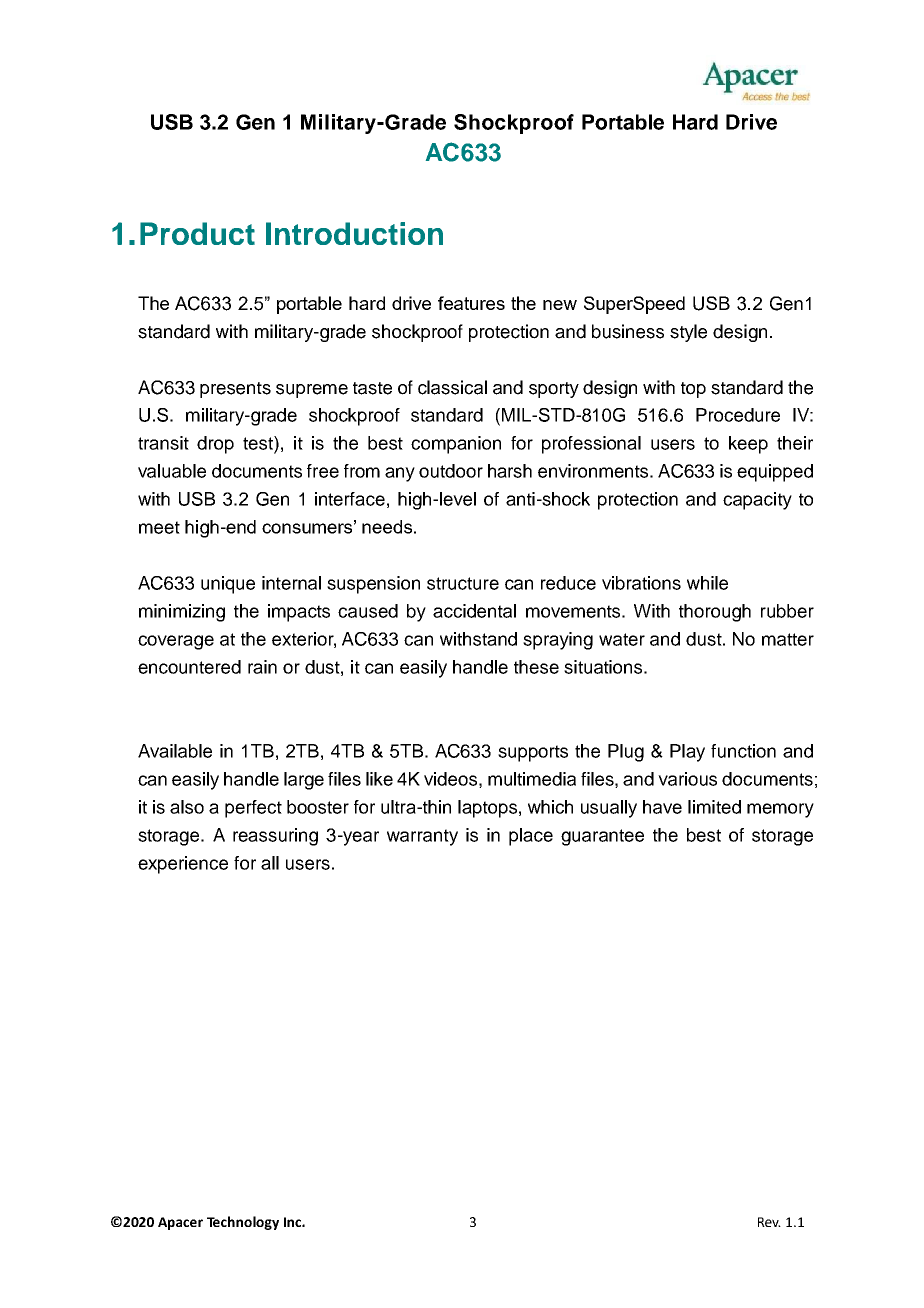 The image size is (924, 1308). I want to click on style, so click(688, 333).
